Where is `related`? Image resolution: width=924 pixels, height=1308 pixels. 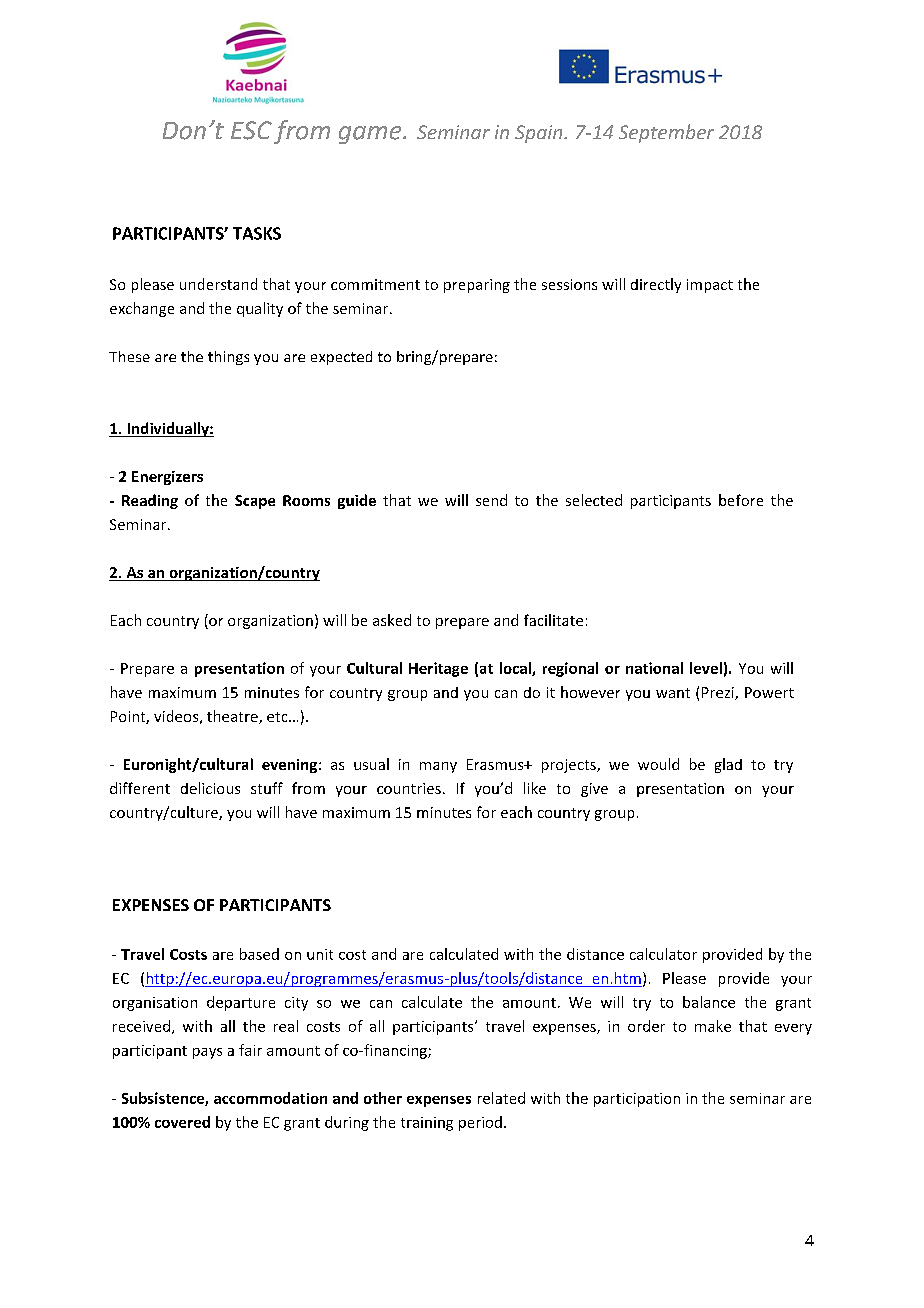 related is located at coordinates (501, 1098).
